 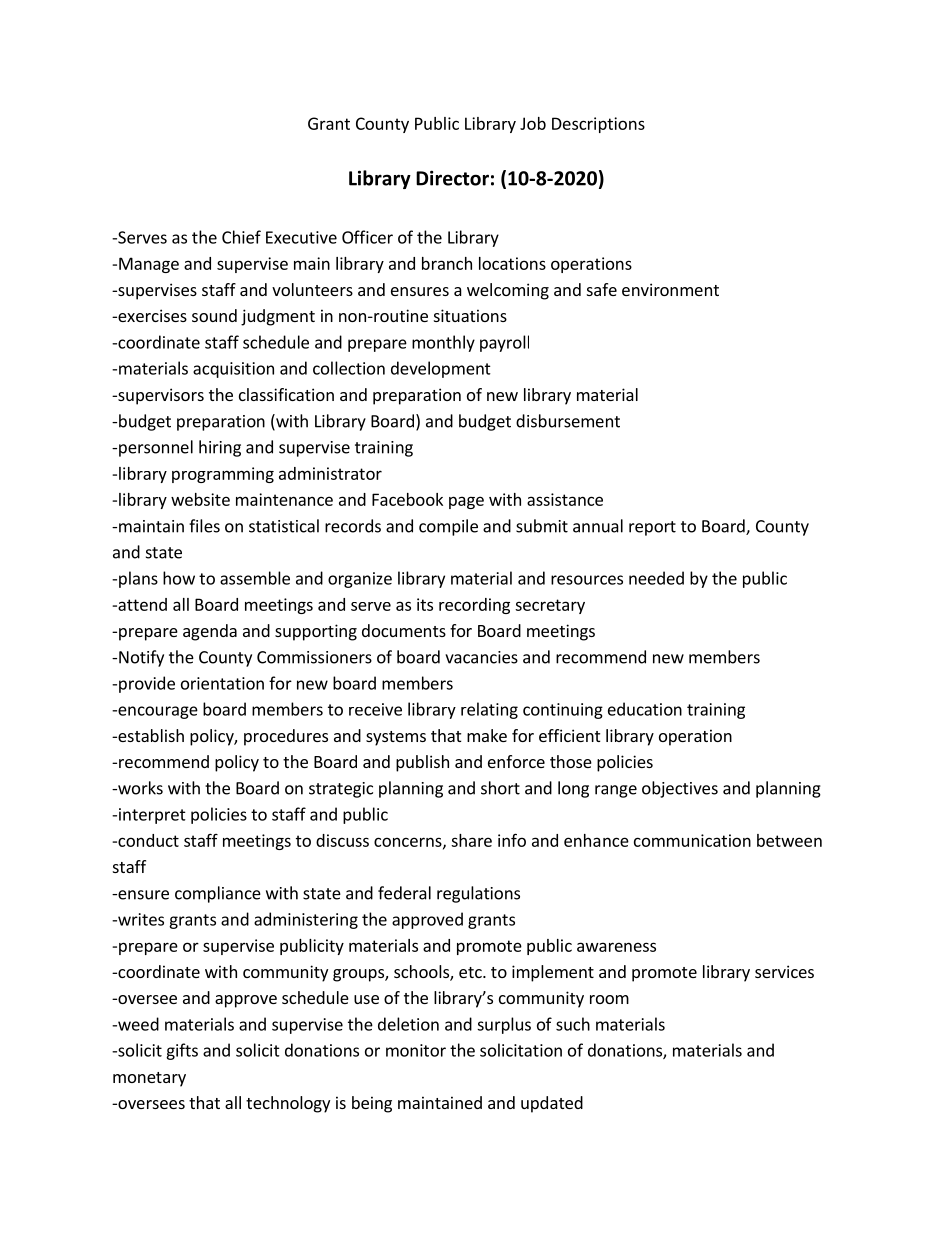 What do you see at coordinates (489, 710) in the screenshot?
I see `relating` at bounding box center [489, 710].
